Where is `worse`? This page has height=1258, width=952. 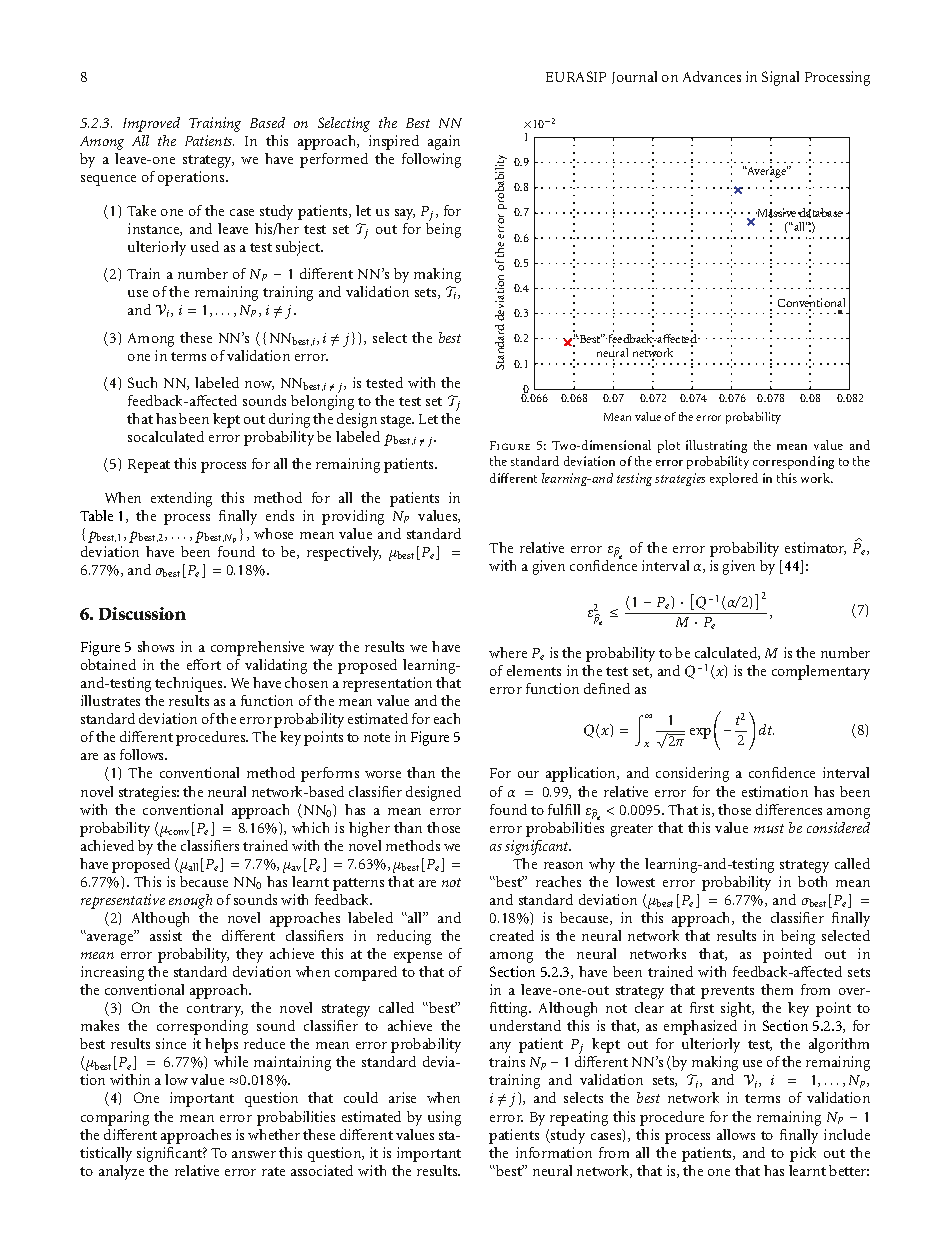
worse is located at coordinates (383, 774).
